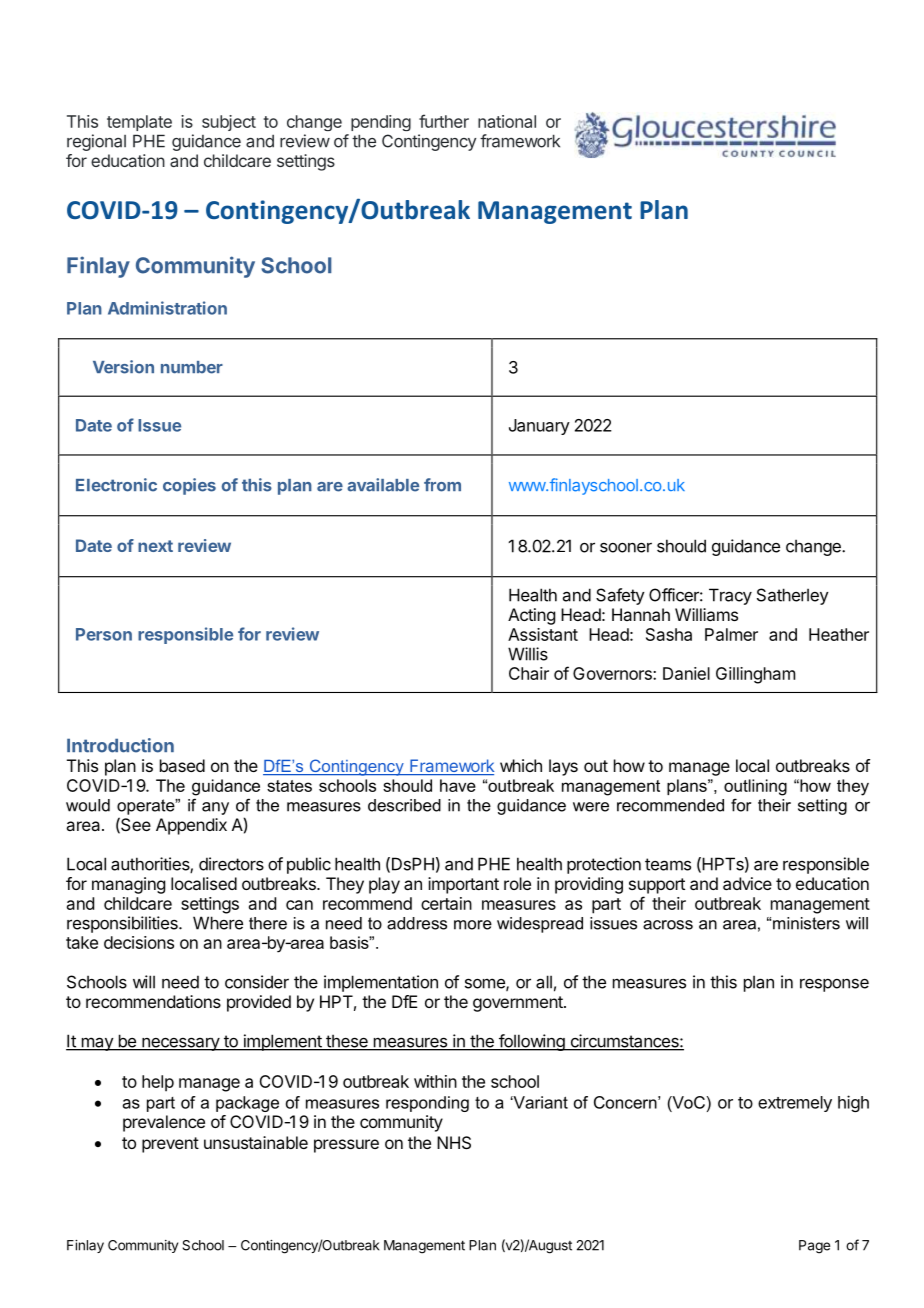 The height and width of the screenshot is (1308, 924). What do you see at coordinates (519, 1004) in the screenshot?
I see `government` at bounding box center [519, 1004].
